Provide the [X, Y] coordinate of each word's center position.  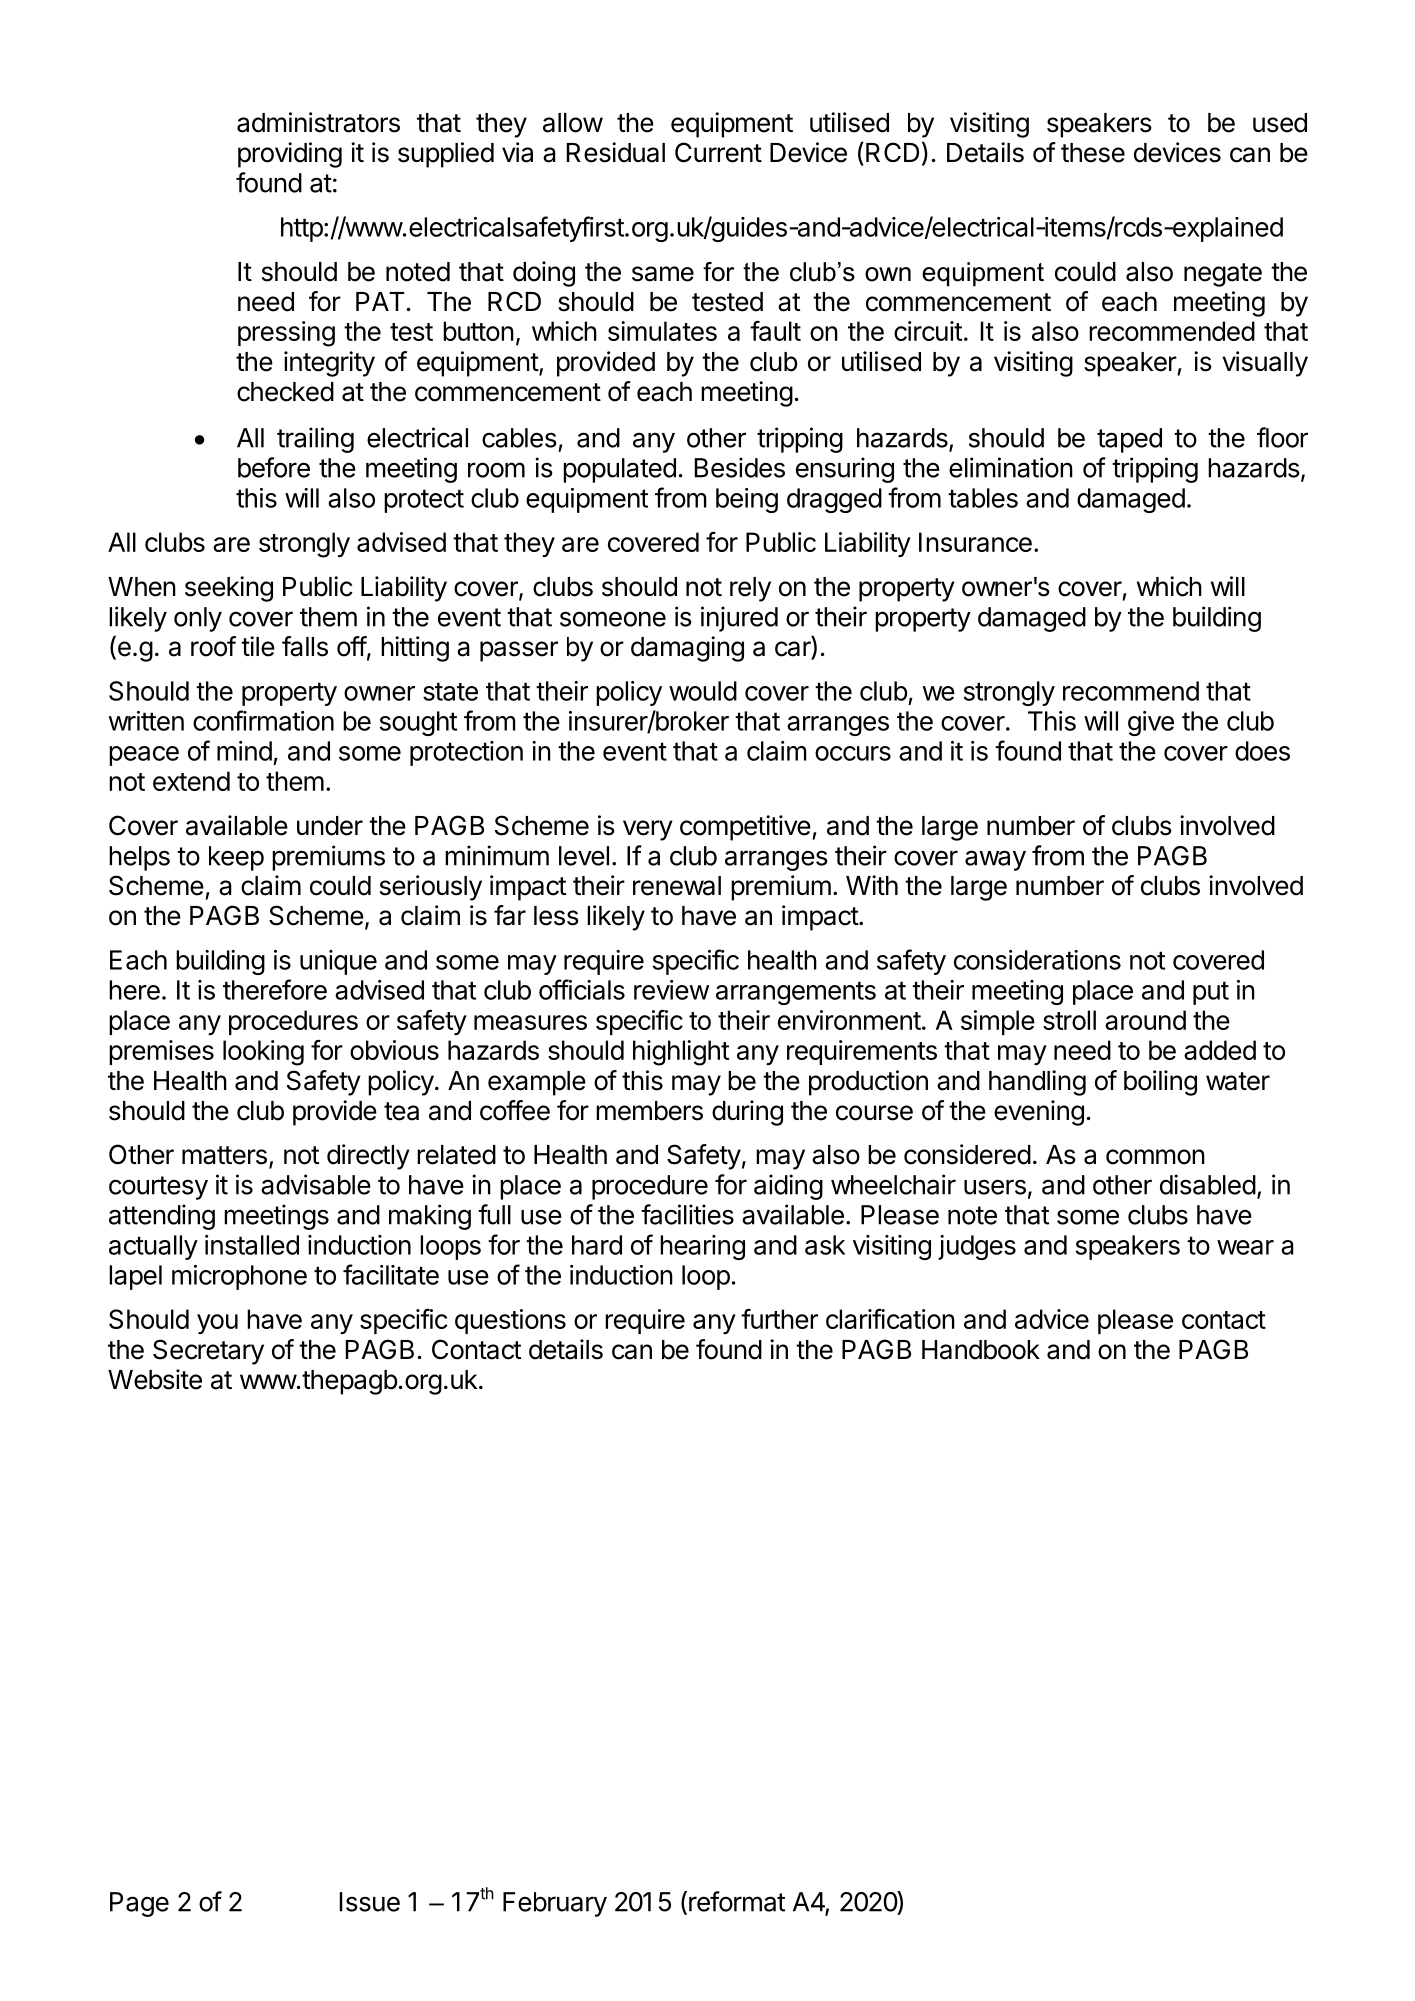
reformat [737, 1901]
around [1145, 1020]
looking [263, 1053]
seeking [229, 589]
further [779, 1318]
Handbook [981, 1350]
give [1151, 723]
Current [718, 152]
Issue [370, 1902]
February [555, 1904]
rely [750, 589]
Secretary [208, 1352]
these [1093, 153]
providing [290, 155]
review [671, 990]
